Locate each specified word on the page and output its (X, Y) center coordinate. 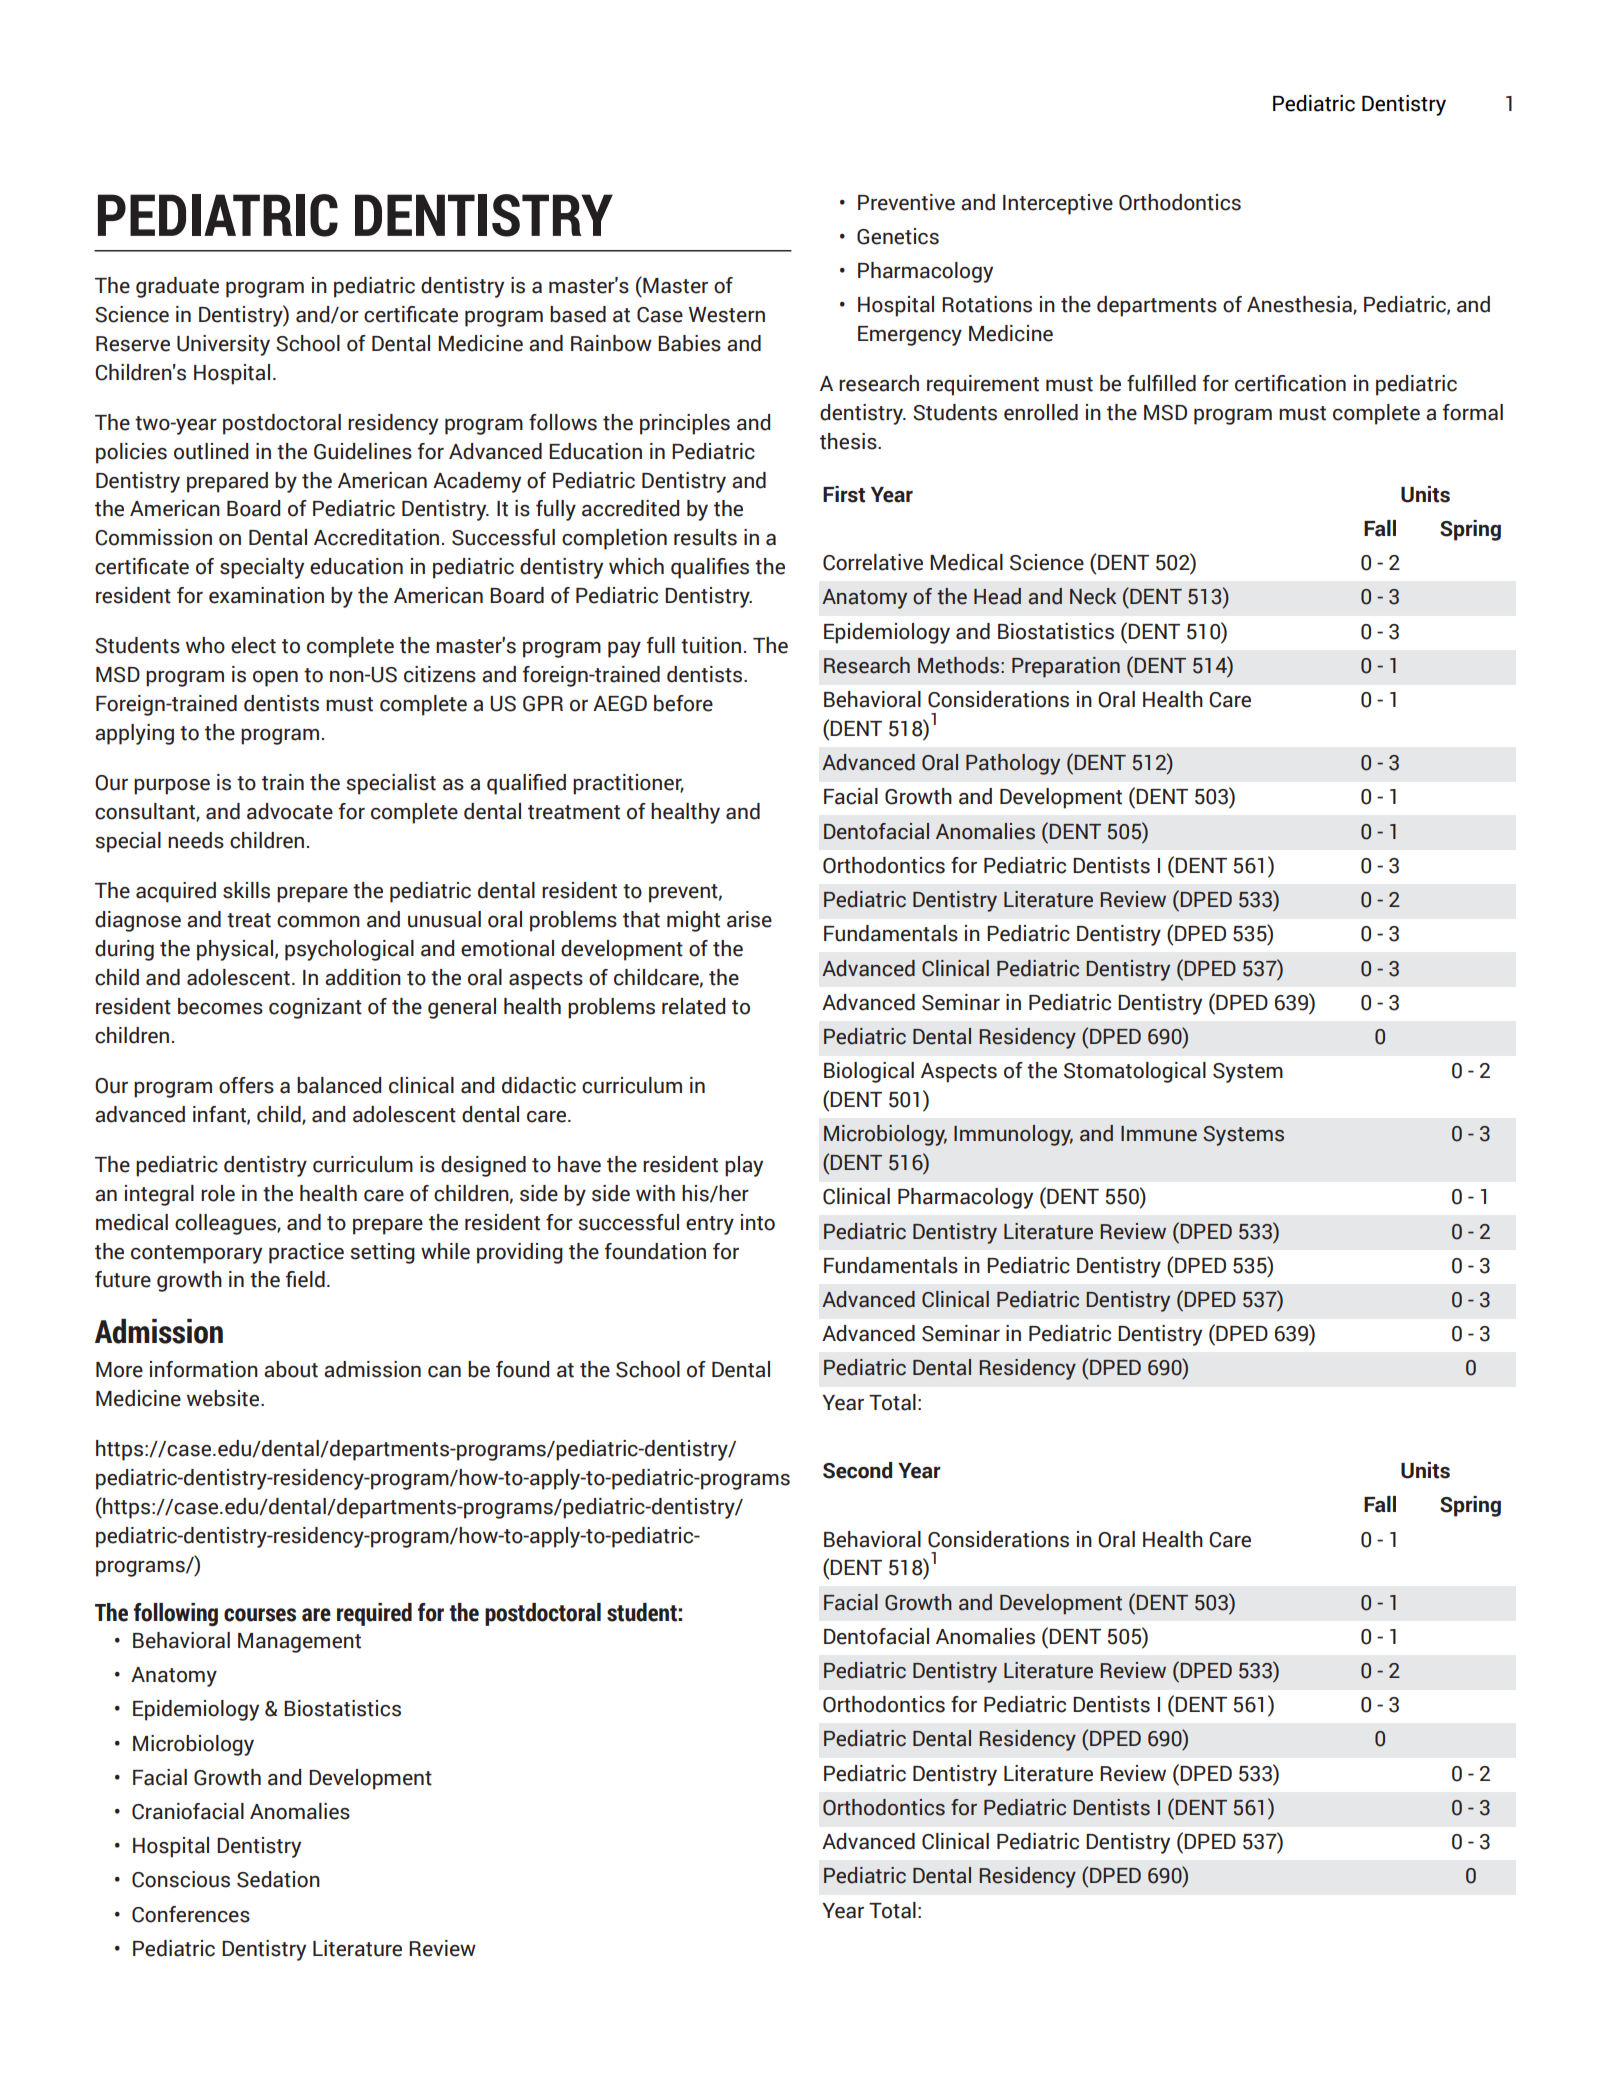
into (758, 1222)
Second (857, 1470)
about (291, 1369)
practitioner (628, 784)
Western (727, 315)
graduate (177, 287)
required (374, 1614)
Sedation (278, 1879)
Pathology (1013, 764)
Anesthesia (1300, 305)
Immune (1159, 1134)
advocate (290, 811)
